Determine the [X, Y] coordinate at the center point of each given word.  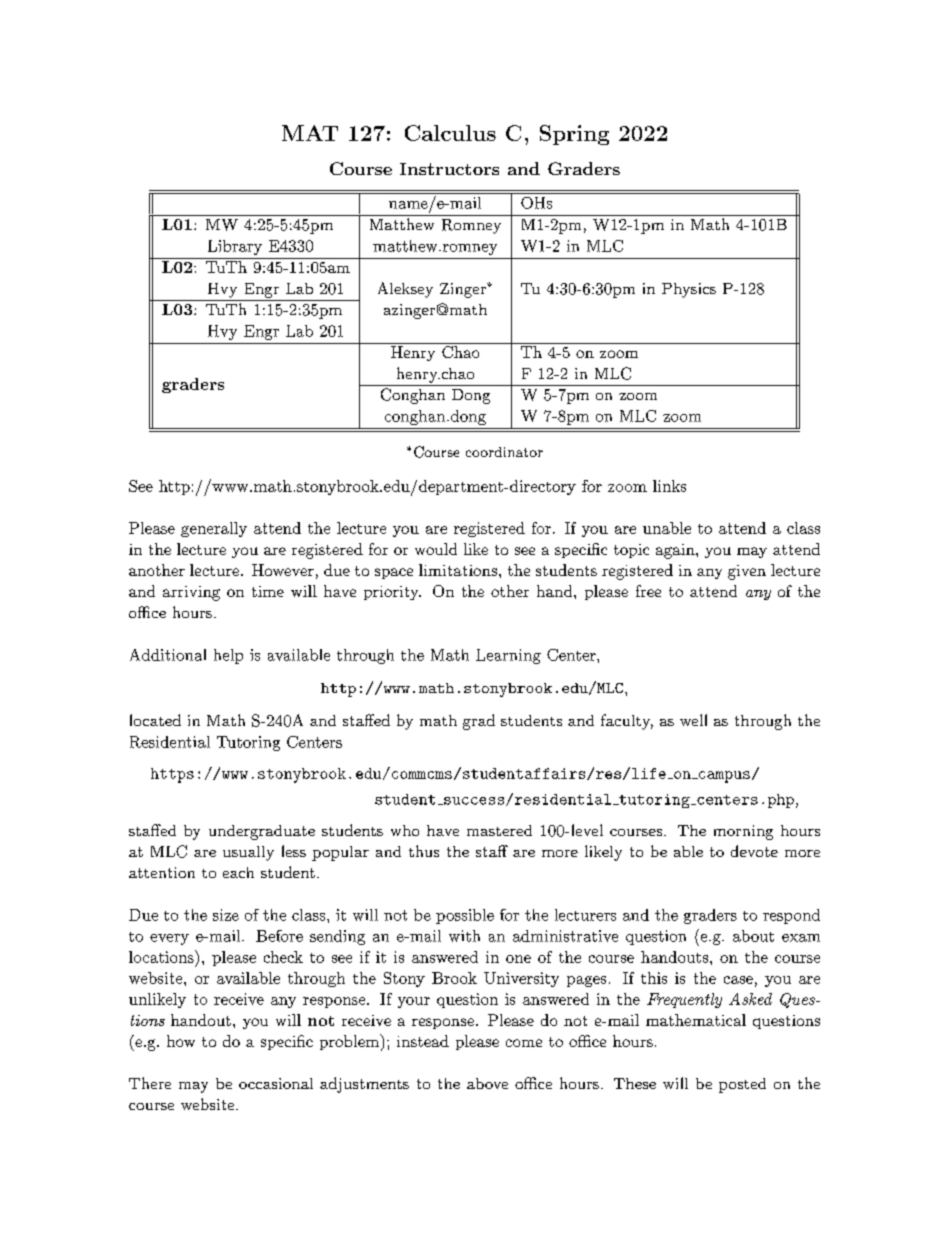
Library [235, 247]
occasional [276, 1083]
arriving [191, 593]
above [487, 1083]
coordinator [504, 452]
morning [743, 832]
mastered [499, 830]
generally [214, 529]
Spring [574, 135]
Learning [508, 656]
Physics [689, 290]
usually [248, 853]
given [747, 572]
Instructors [449, 169]
